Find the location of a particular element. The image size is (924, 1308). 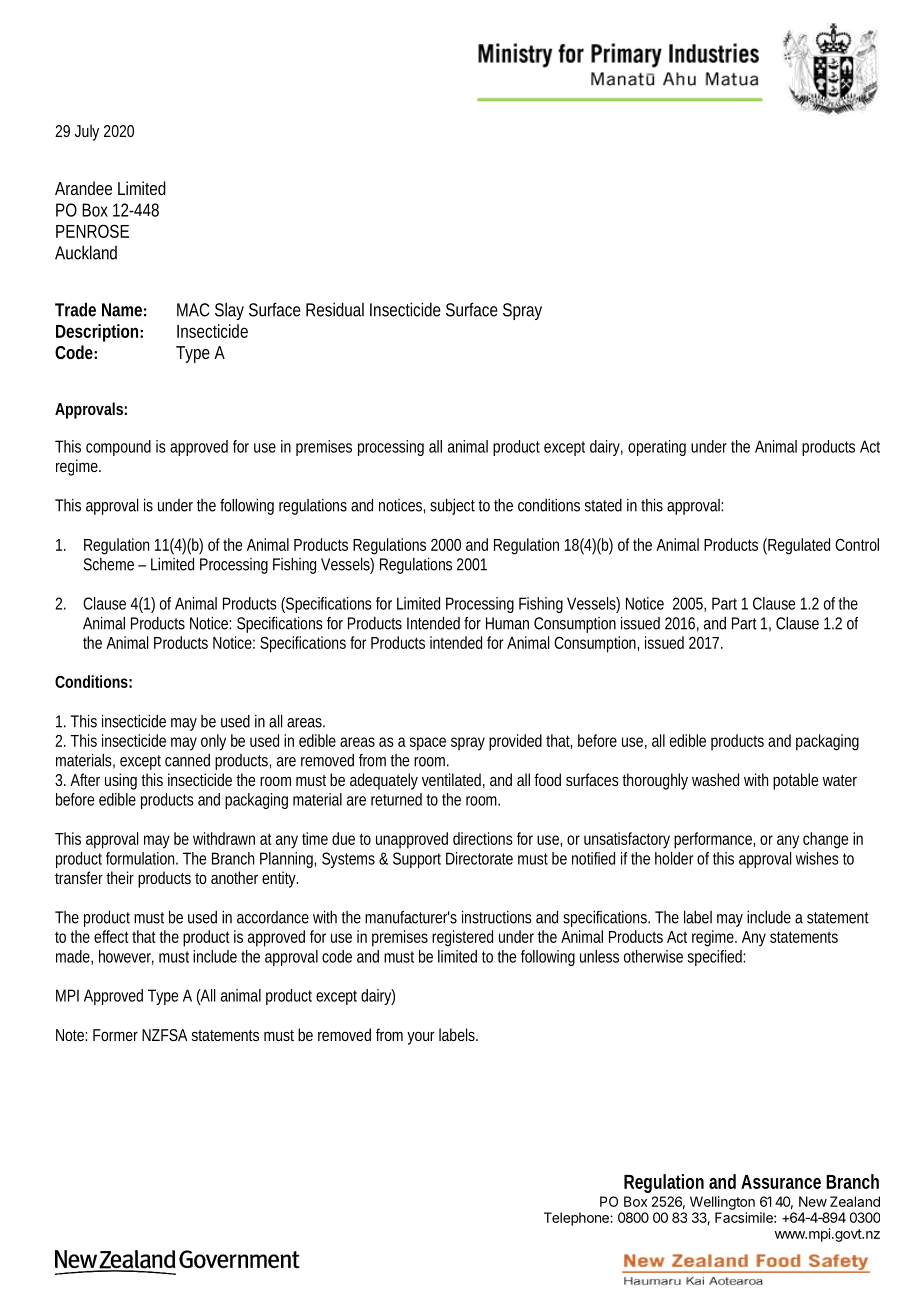

operating is located at coordinates (657, 448).
